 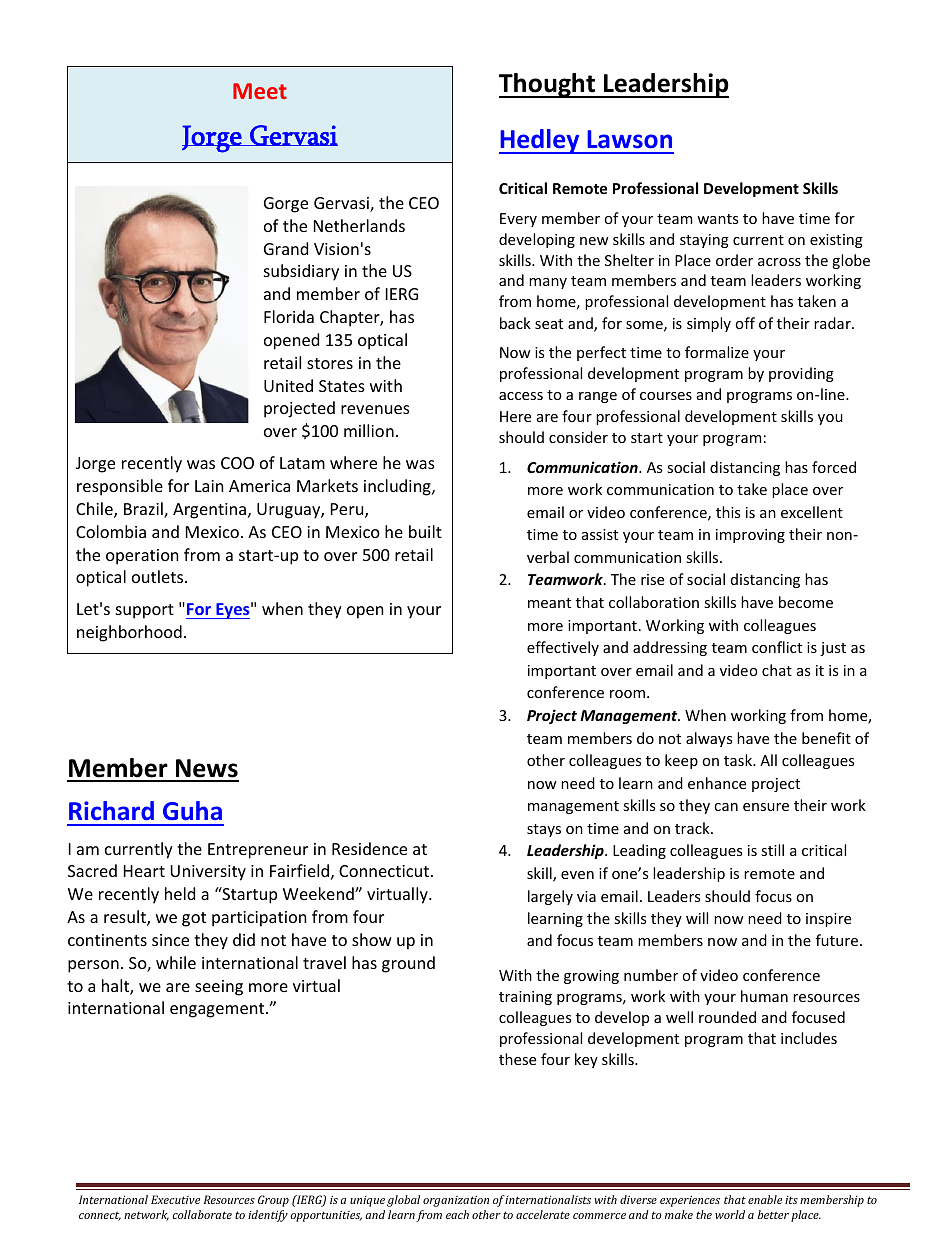 I want to click on organization, so click(x=456, y=1201).
